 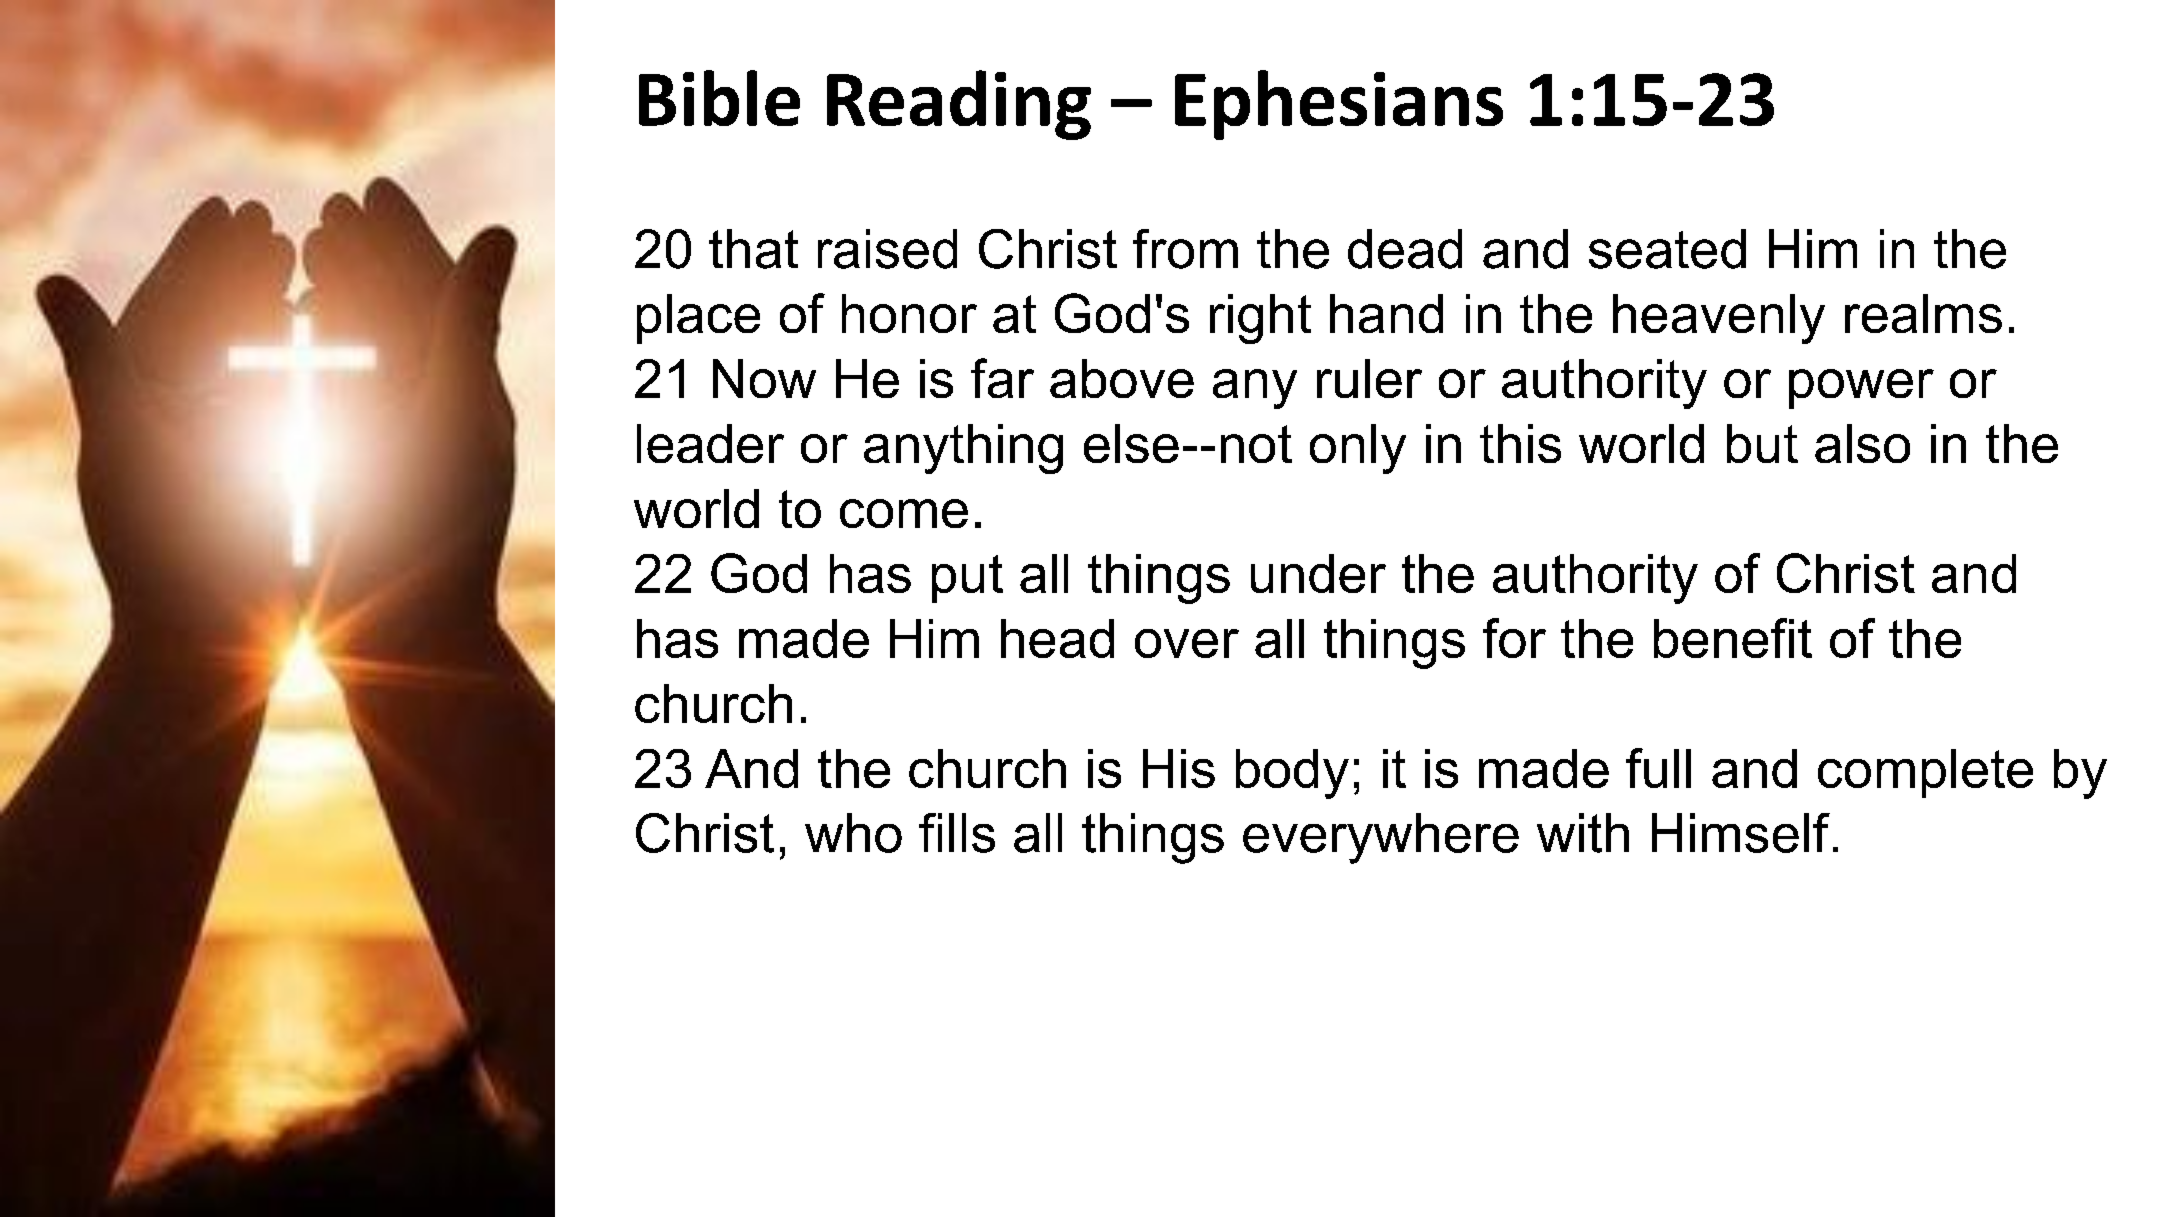 I want to click on seated, so click(x=1667, y=249).
